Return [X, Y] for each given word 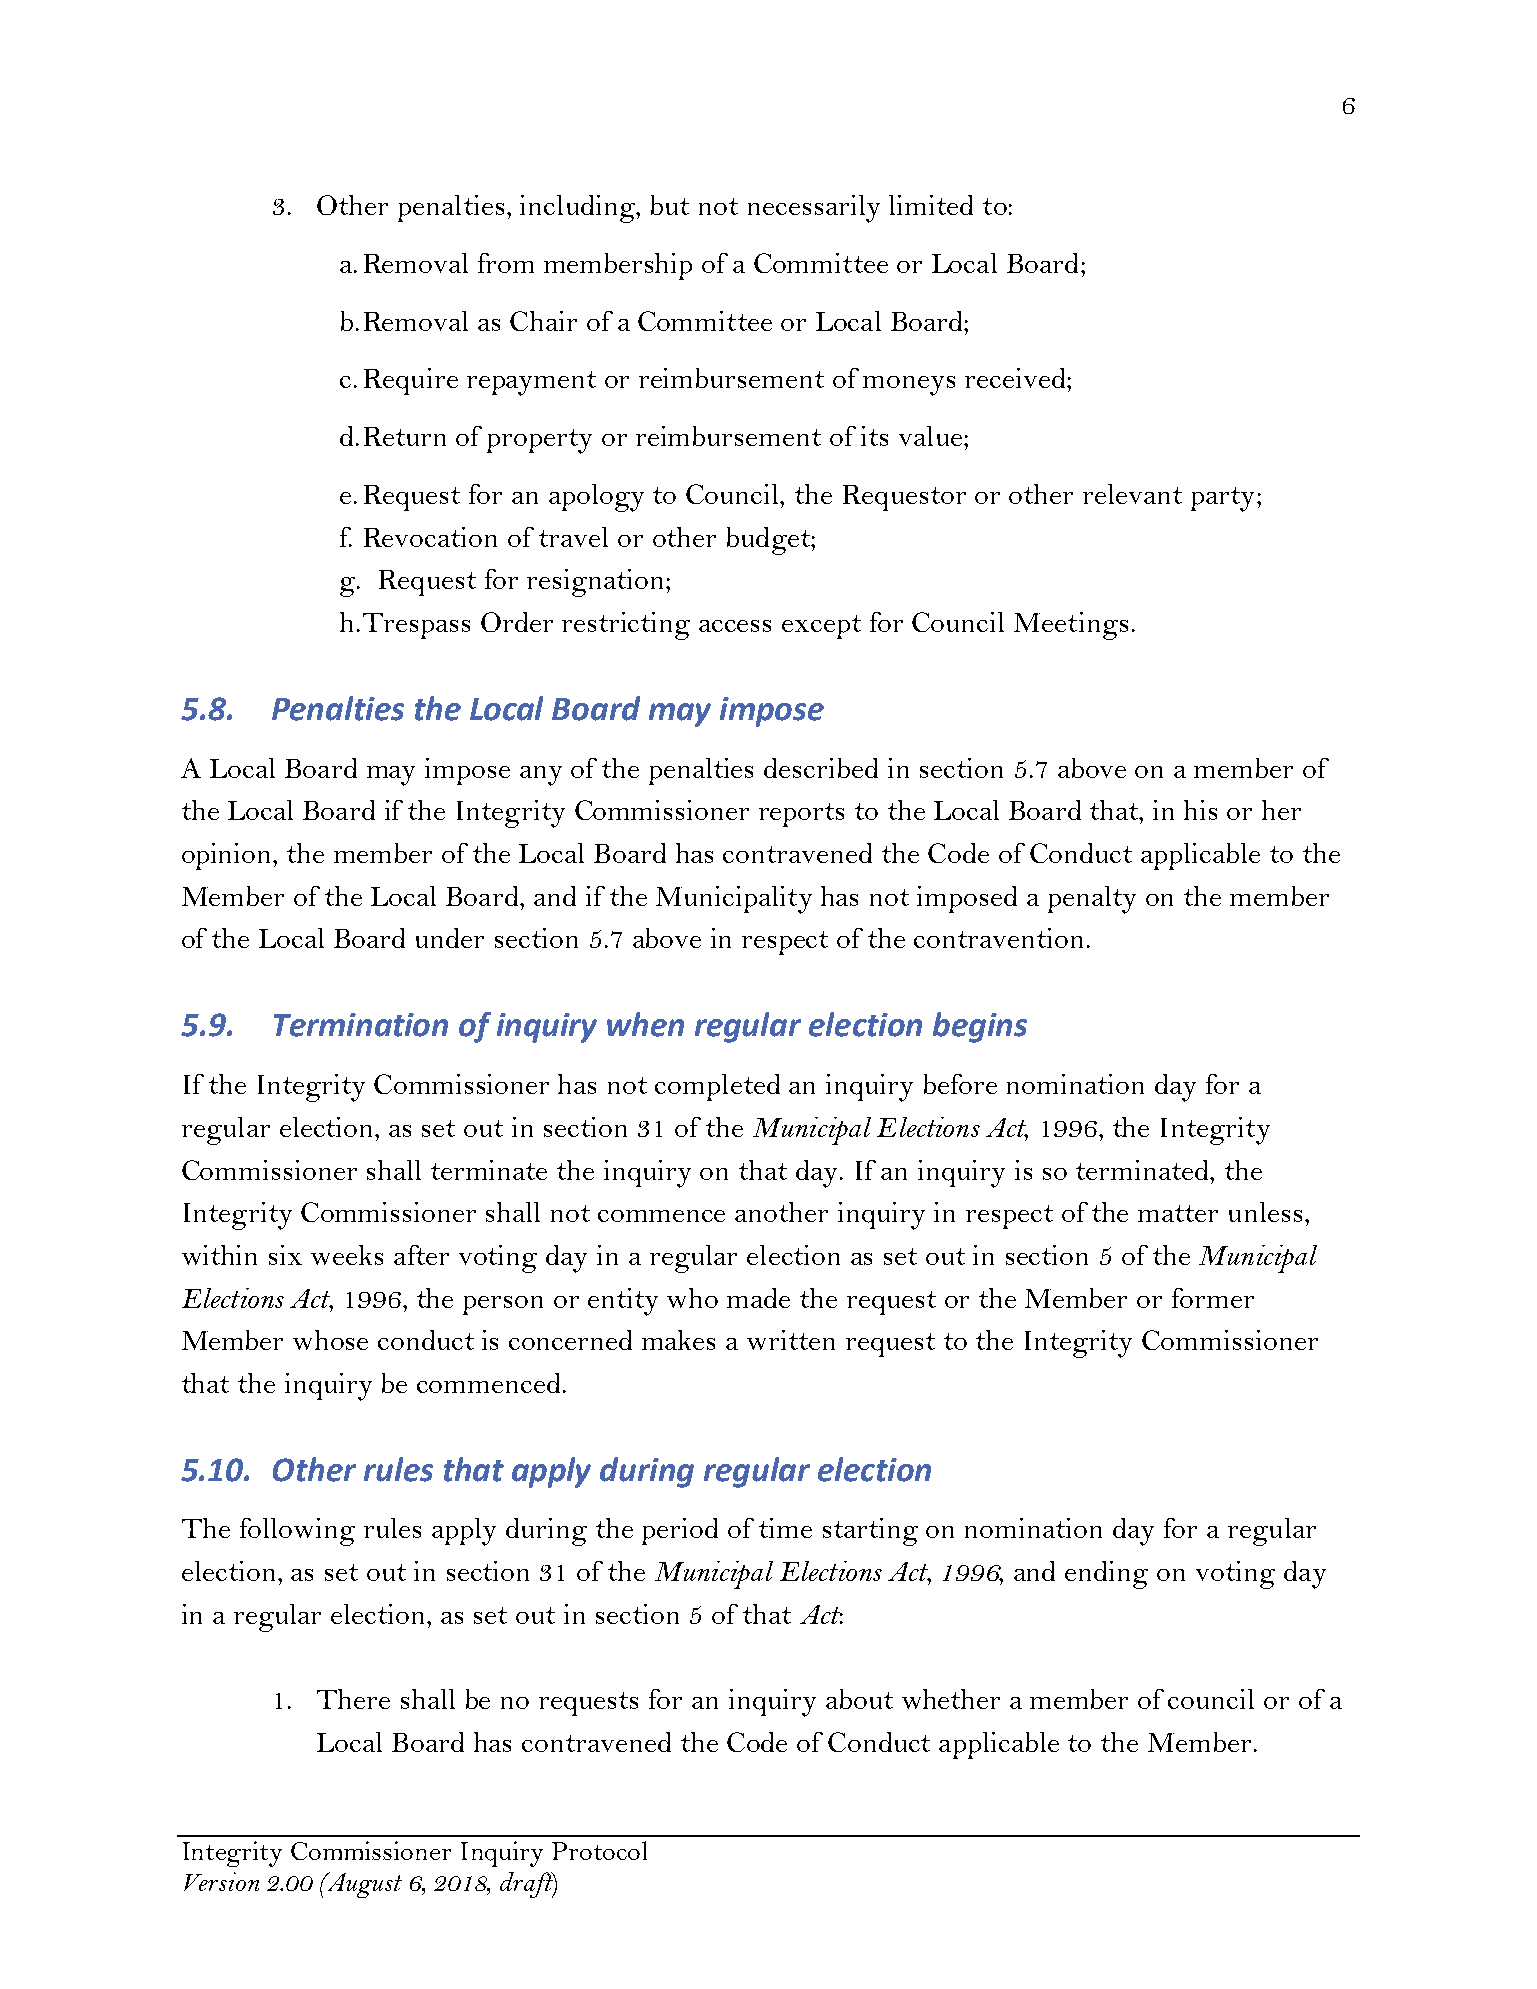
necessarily [814, 209]
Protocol [599, 1850]
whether [951, 1699]
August [363, 1885]
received [1016, 378]
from [506, 263]
